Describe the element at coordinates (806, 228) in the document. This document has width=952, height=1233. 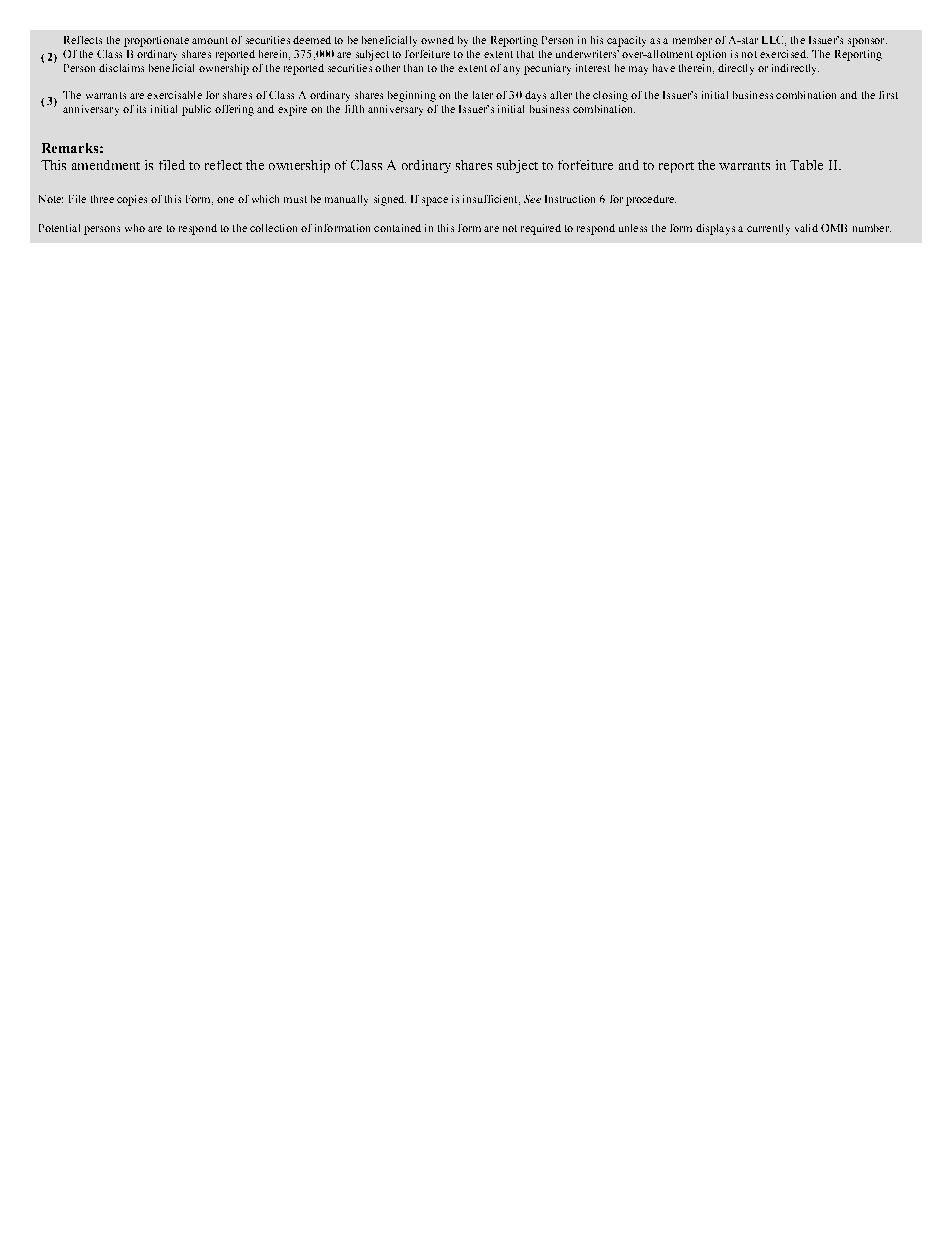
I see `valid` at that location.
